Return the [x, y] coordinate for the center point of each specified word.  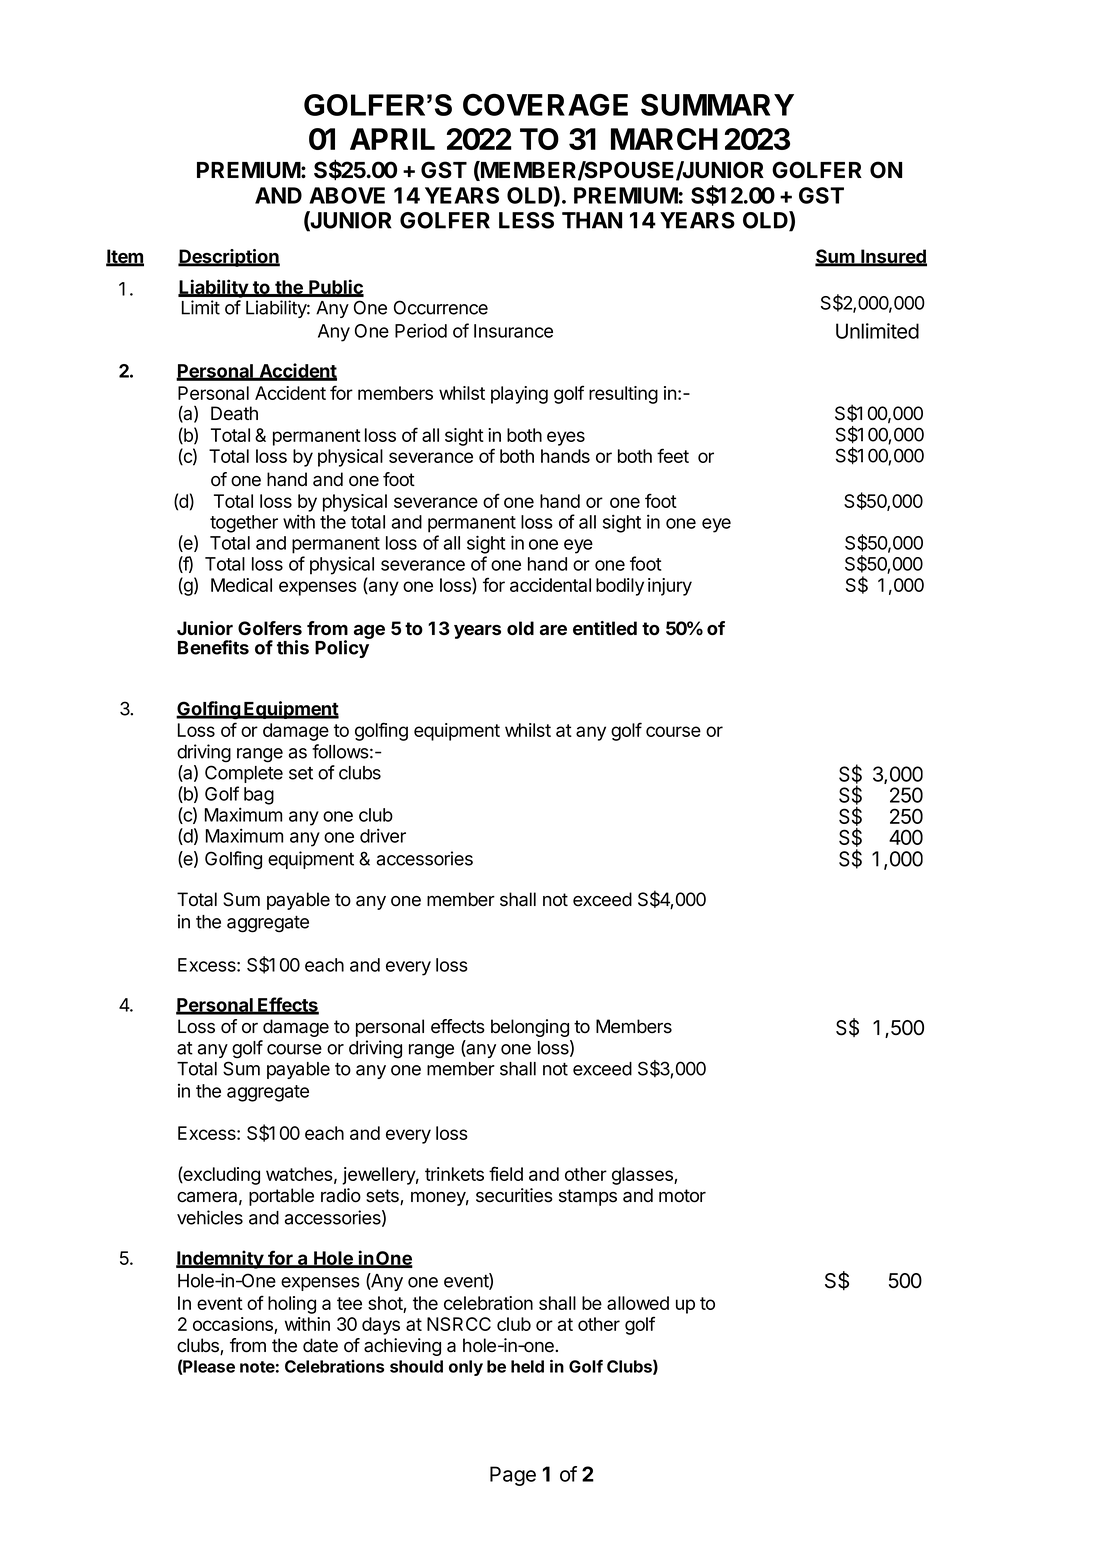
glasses [643, 1176]
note [257, 1367]
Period [421, 330]
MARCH [664, 139]
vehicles [210, 1217]
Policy [342, 649]
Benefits [213, 647]
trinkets [454, 1174]
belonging [530, 1028]
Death [234, 413]
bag [259, 796]
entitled [605, 628]
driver [383, 835]
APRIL [392, 139]
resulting [623, 395]
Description [229, 258]
